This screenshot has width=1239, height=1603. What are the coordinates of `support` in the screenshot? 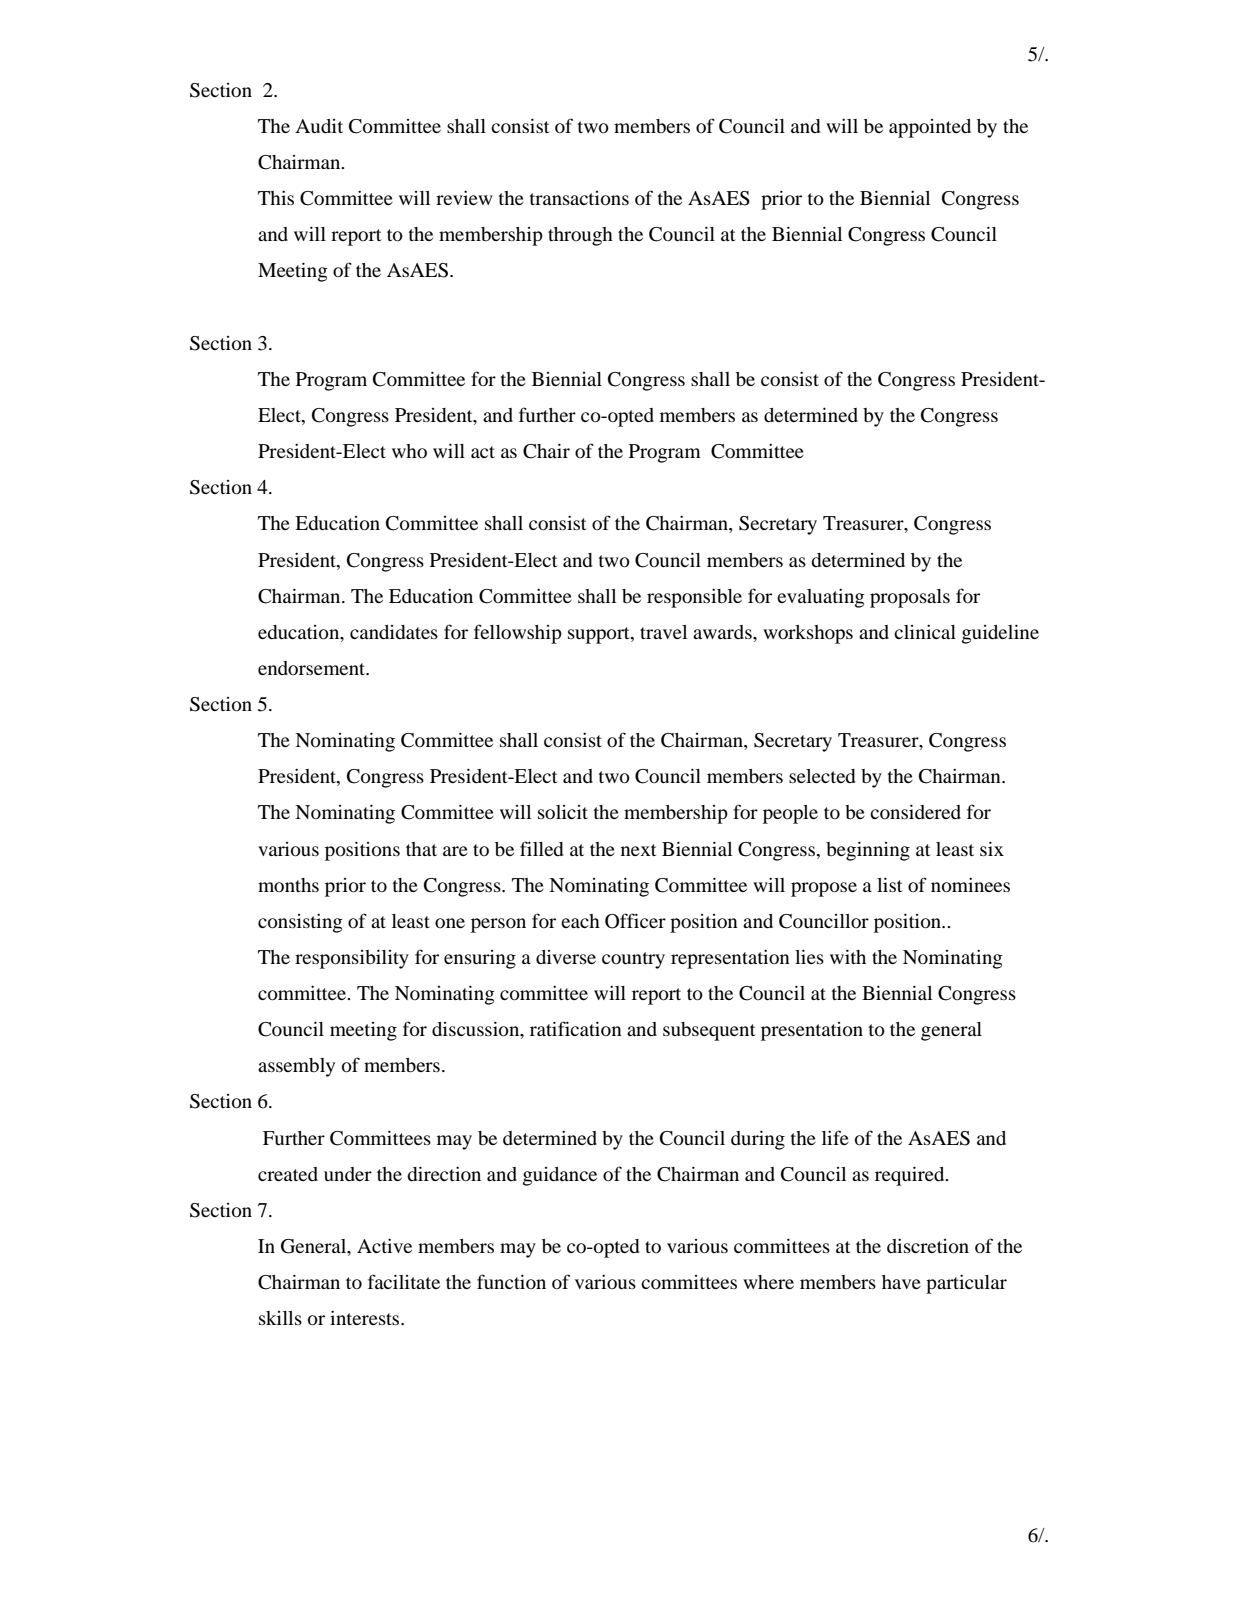 It's located at (600, 635).
